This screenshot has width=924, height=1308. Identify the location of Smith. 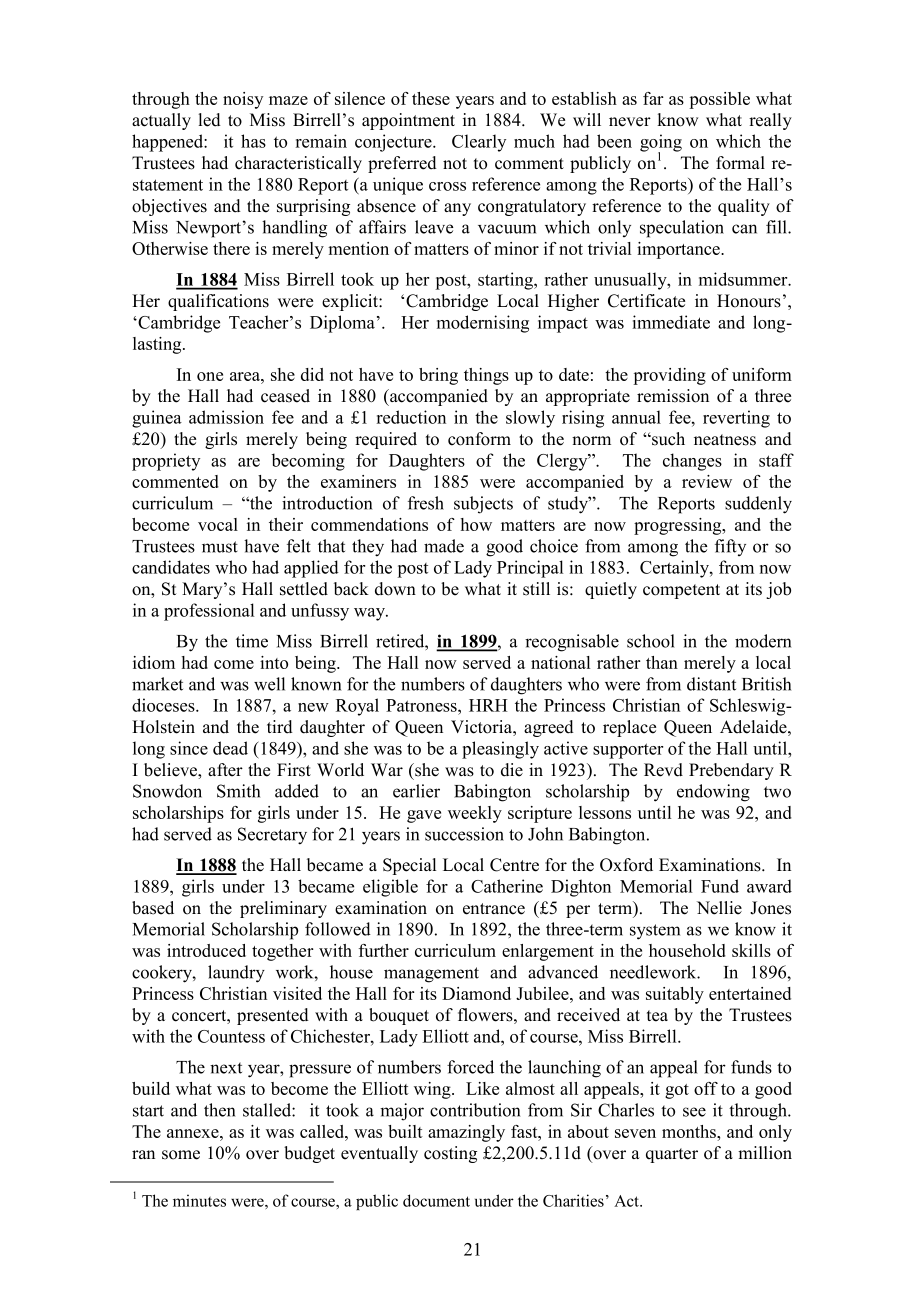
(238, 791).
